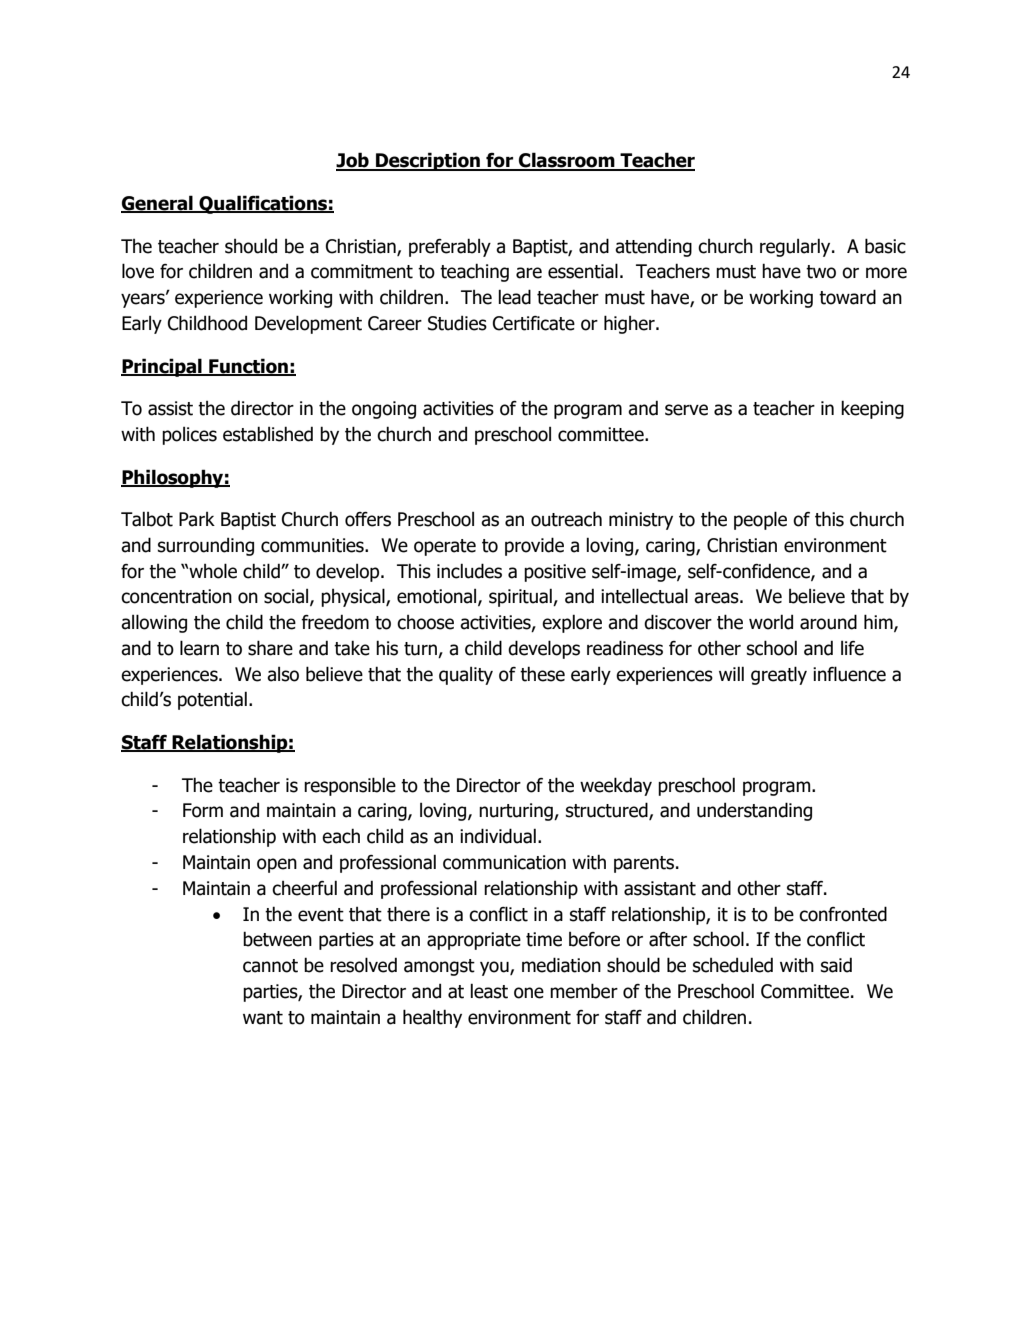  What do you see at coordinates (779, 675) in the page?
I see `greatly` at bounding box center [779, 675].
